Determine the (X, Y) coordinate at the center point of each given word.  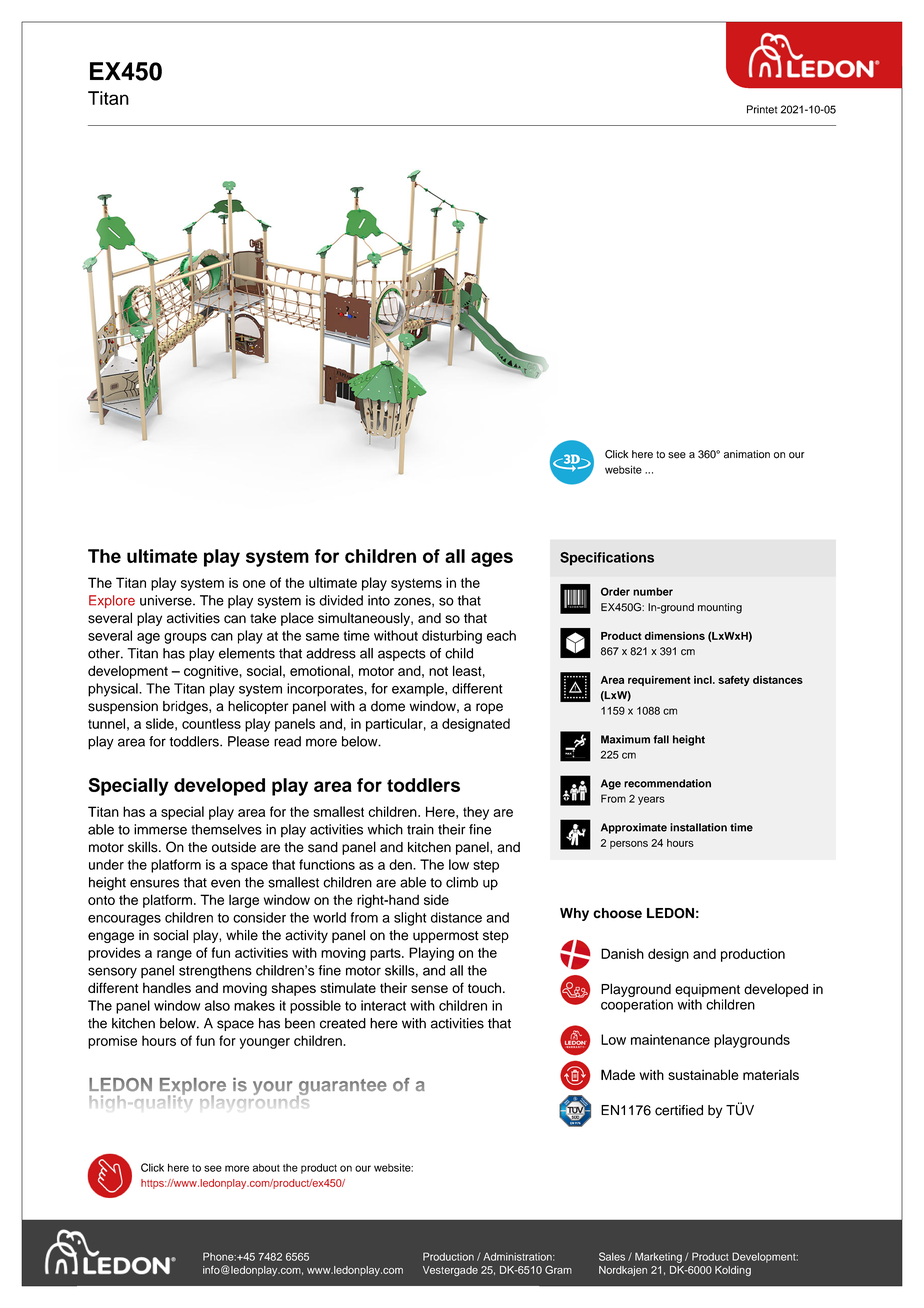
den (401, 864)
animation (747, 454)
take (263, 618)
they (476, 813)
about (266, 1168)
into (379, 600)
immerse (160, 829)
